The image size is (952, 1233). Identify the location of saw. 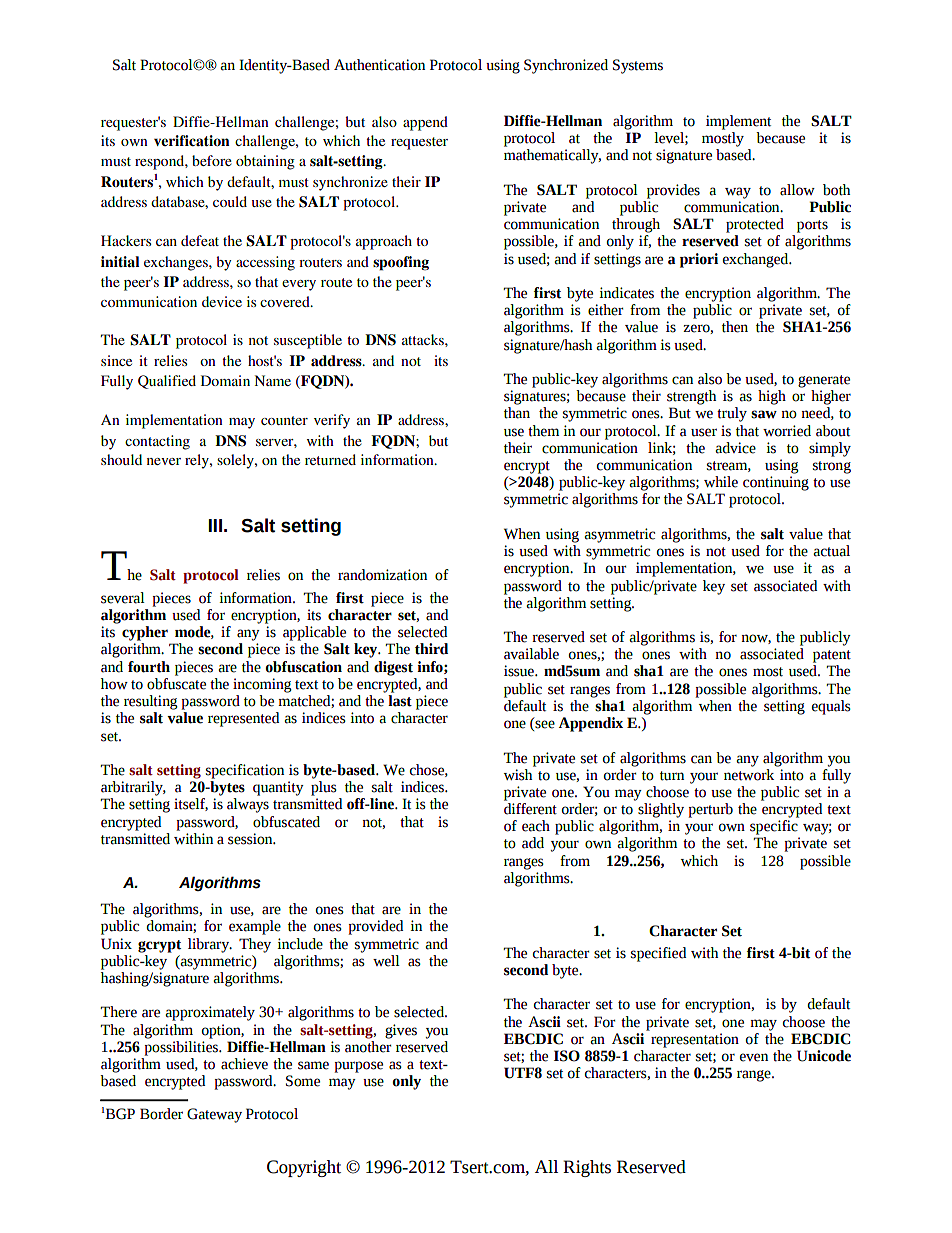
(764, 414).
